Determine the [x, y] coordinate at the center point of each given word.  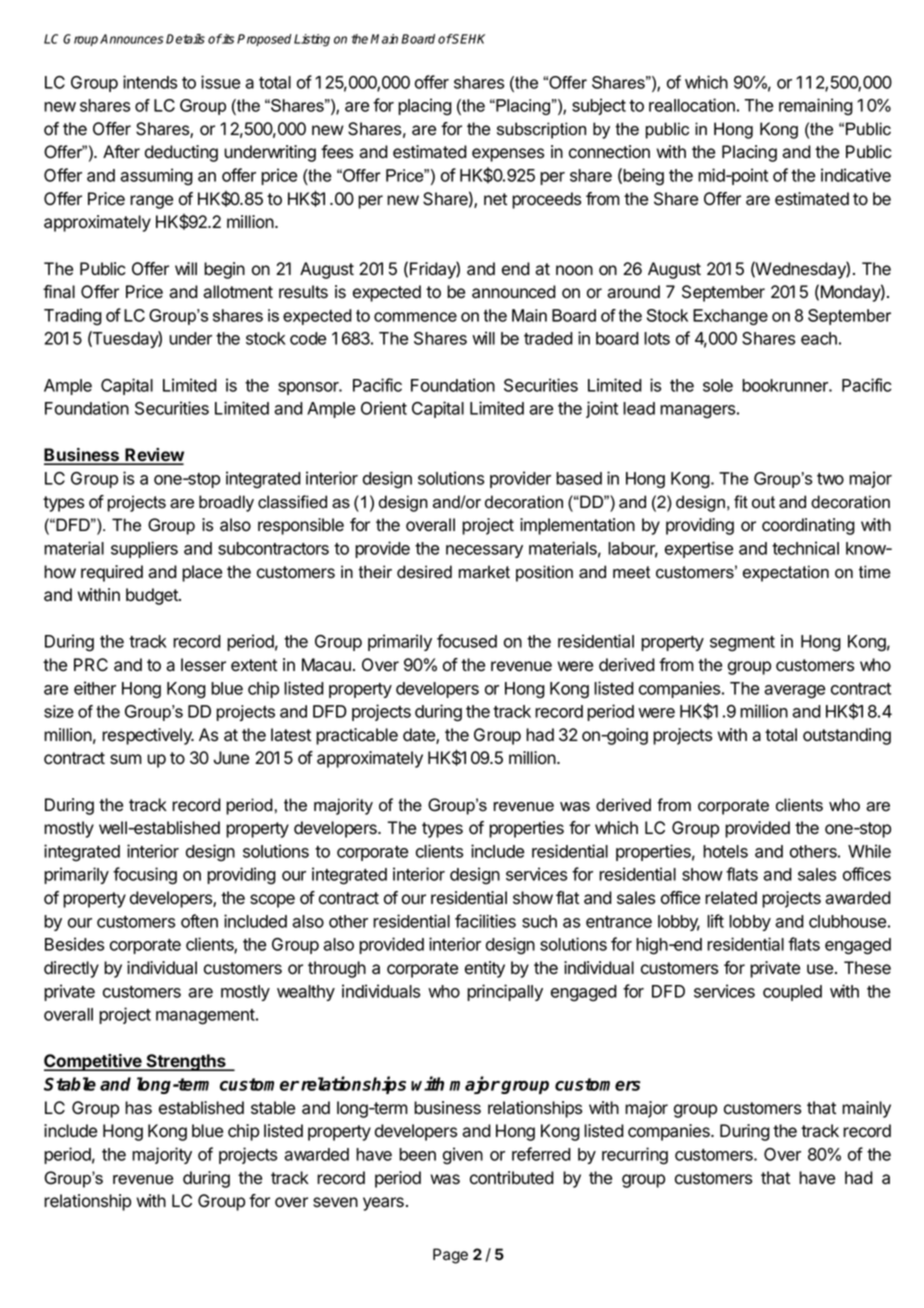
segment [742, 644]
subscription [541, 130]
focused [467, 641]
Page [450, 1256]
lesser [203, 665]
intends [150, 82]
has [138, 1108]
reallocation [692, 105]
